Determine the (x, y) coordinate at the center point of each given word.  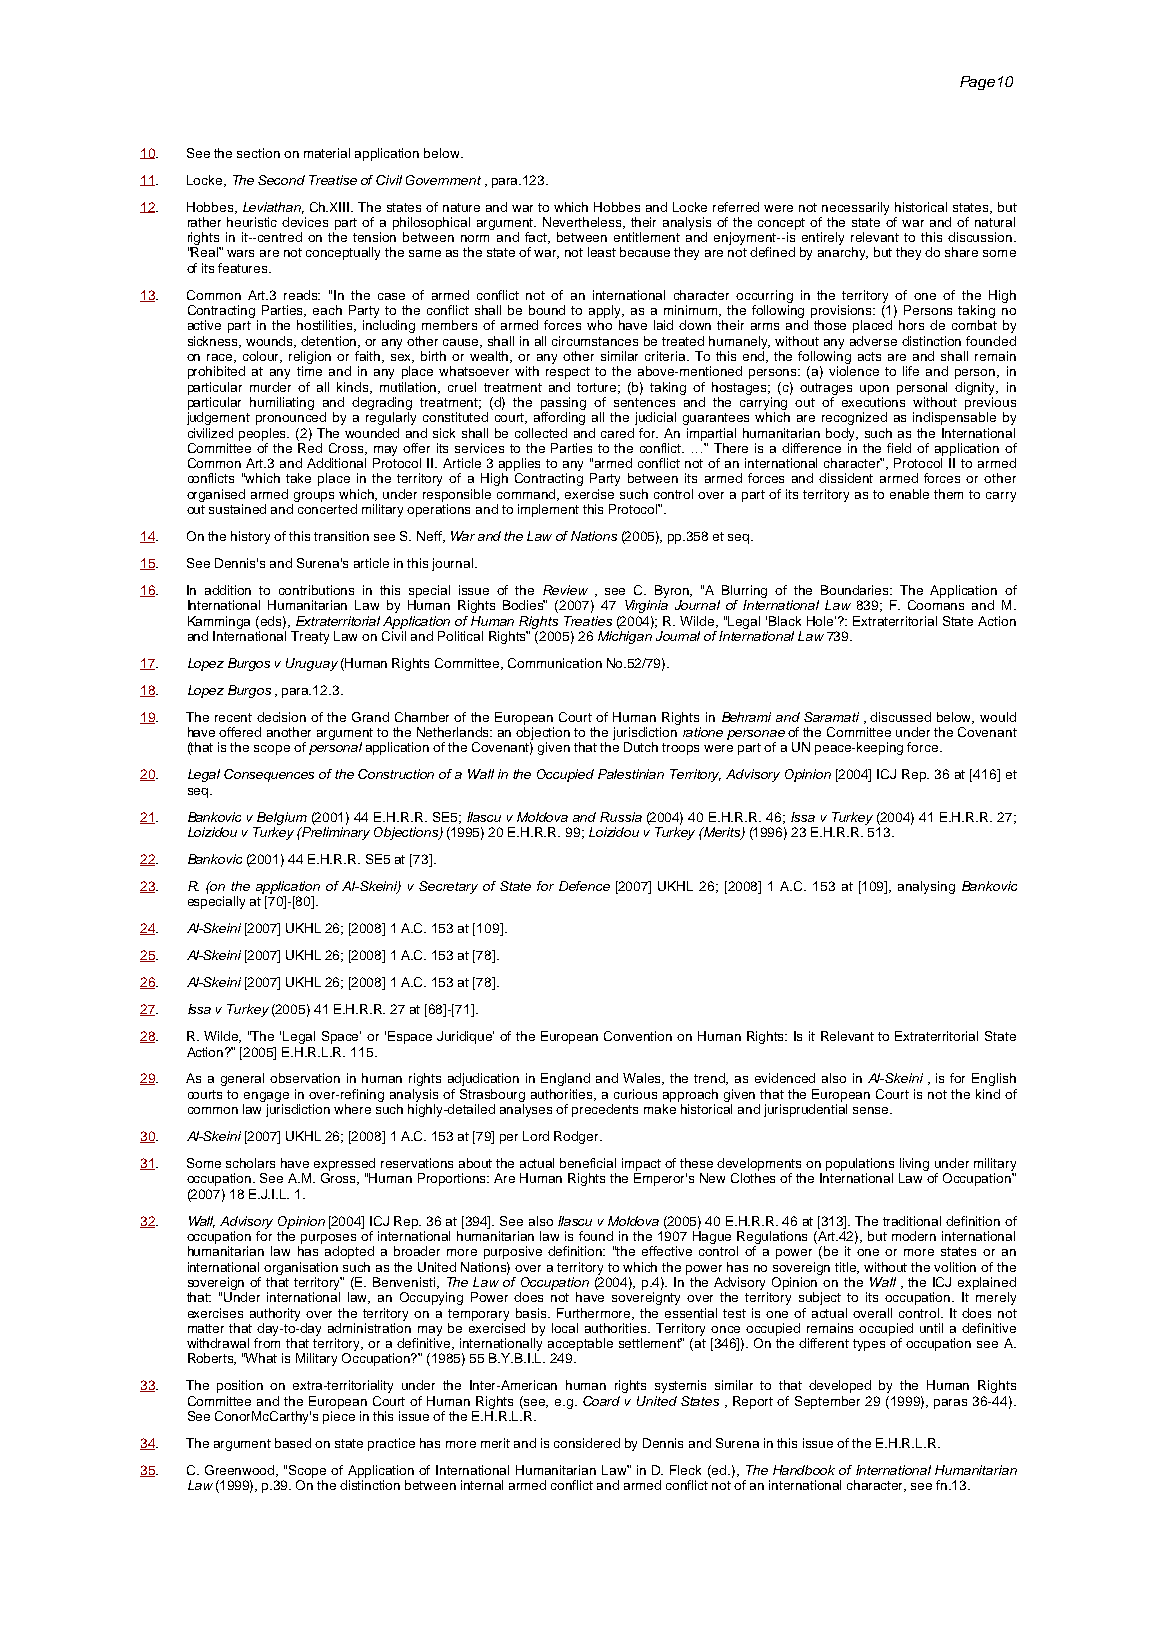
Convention (638, 1036)
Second (281, 180)
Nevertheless (584, 223)
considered (587, 1443)
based (293, 1443)
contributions (316, 590)
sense (872, 1110)
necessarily (855, 208)
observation (305, 1078)
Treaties (588, 621)
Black (785, 621)
